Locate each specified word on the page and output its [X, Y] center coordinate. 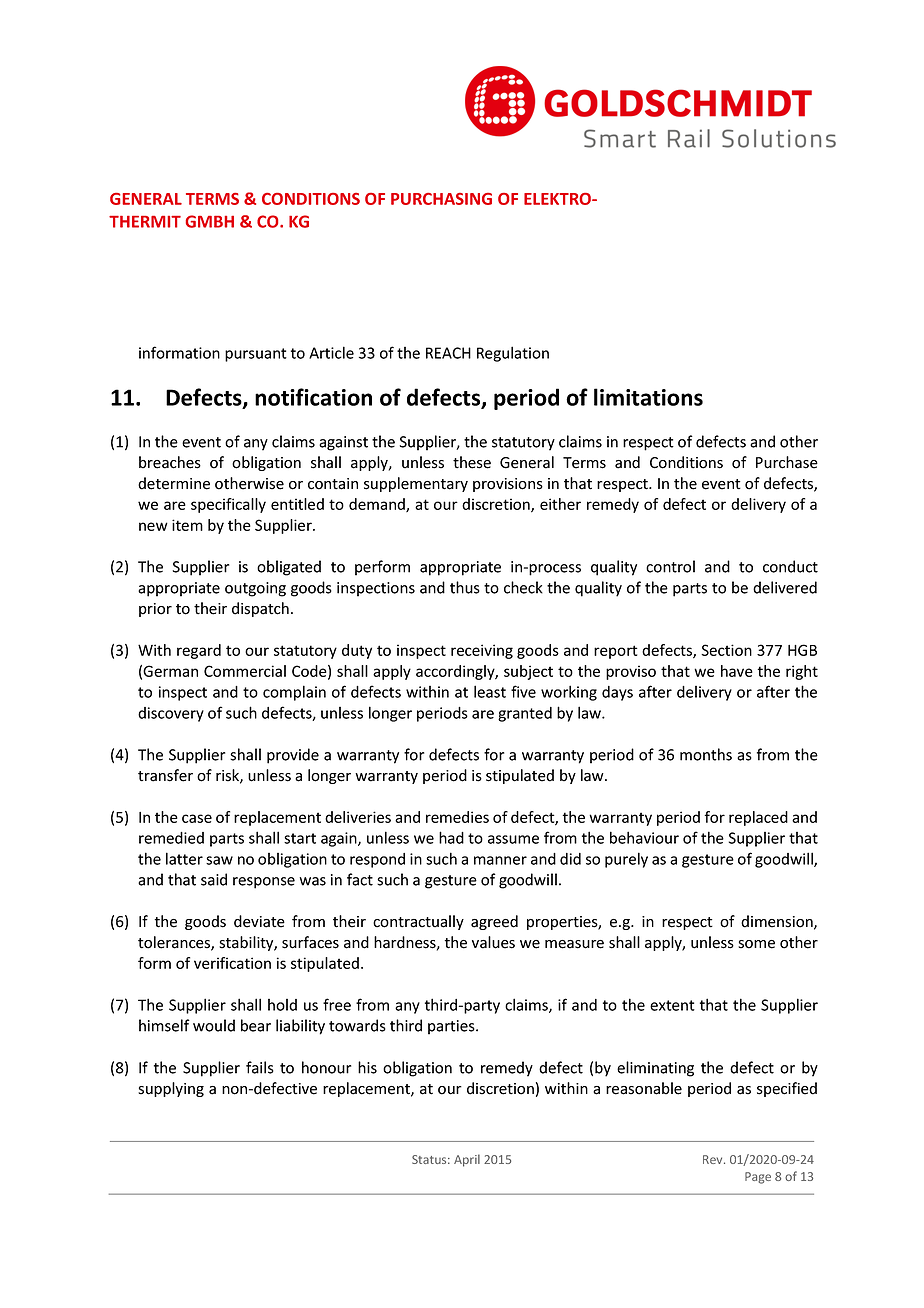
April [467, 1160]
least [490, 691]
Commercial [245, 671]
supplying [171, 1089]
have [737, 671]
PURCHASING [441, 199]
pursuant [256, 355]
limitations [648, 397]
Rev [714, 1159]
